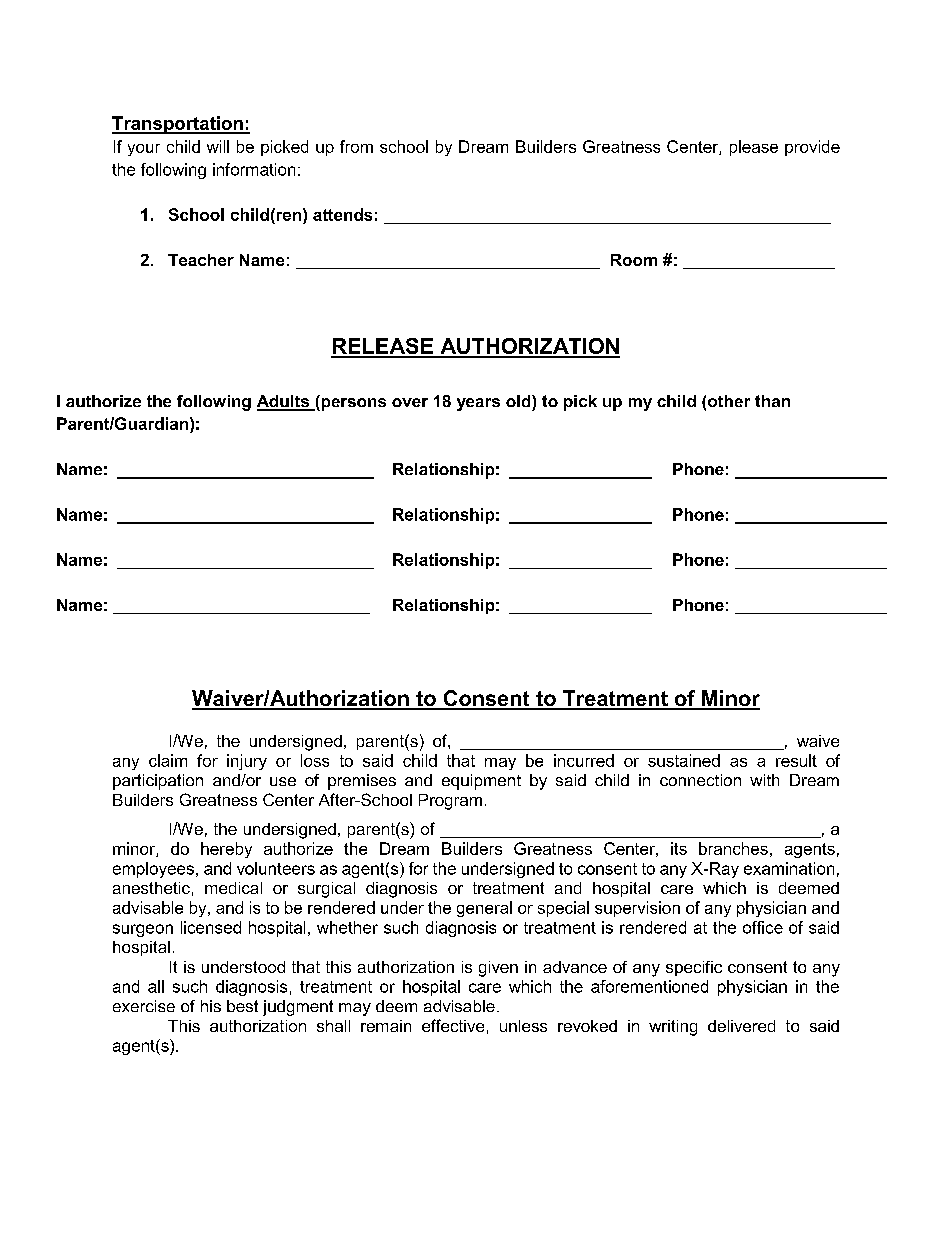 This screenshot has height=1233, width=952. I want to click on Adults, so click(284, 402).
